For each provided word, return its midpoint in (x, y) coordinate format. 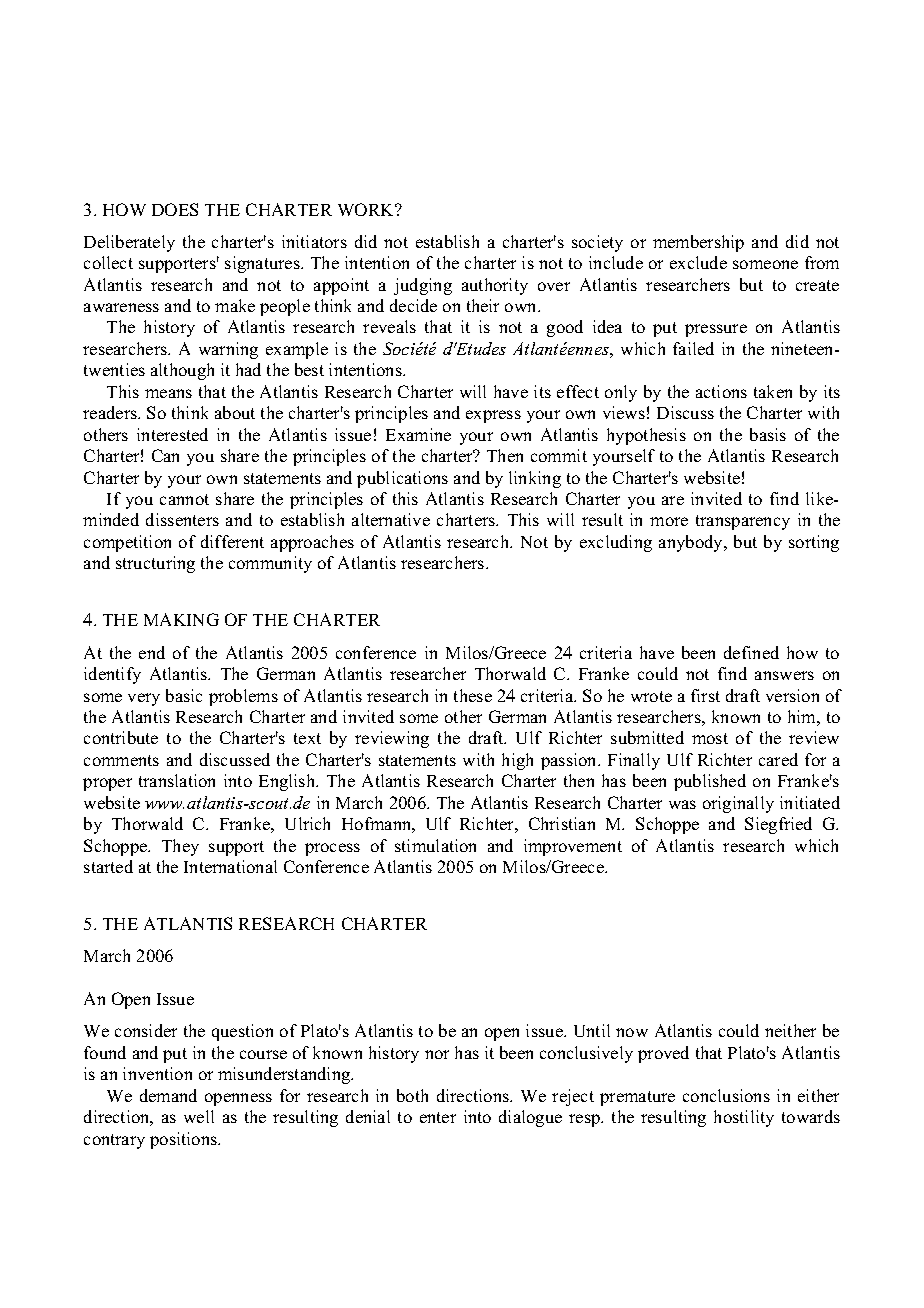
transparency (743, 522)
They (180, 847)
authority (495, 286)
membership (698, 243)
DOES (175, 209)
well (199, 1116)
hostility (744, 1118)
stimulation (435, 845)
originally (738, 804)
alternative (391, 519)
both (412, 1095)
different (232, 541)
